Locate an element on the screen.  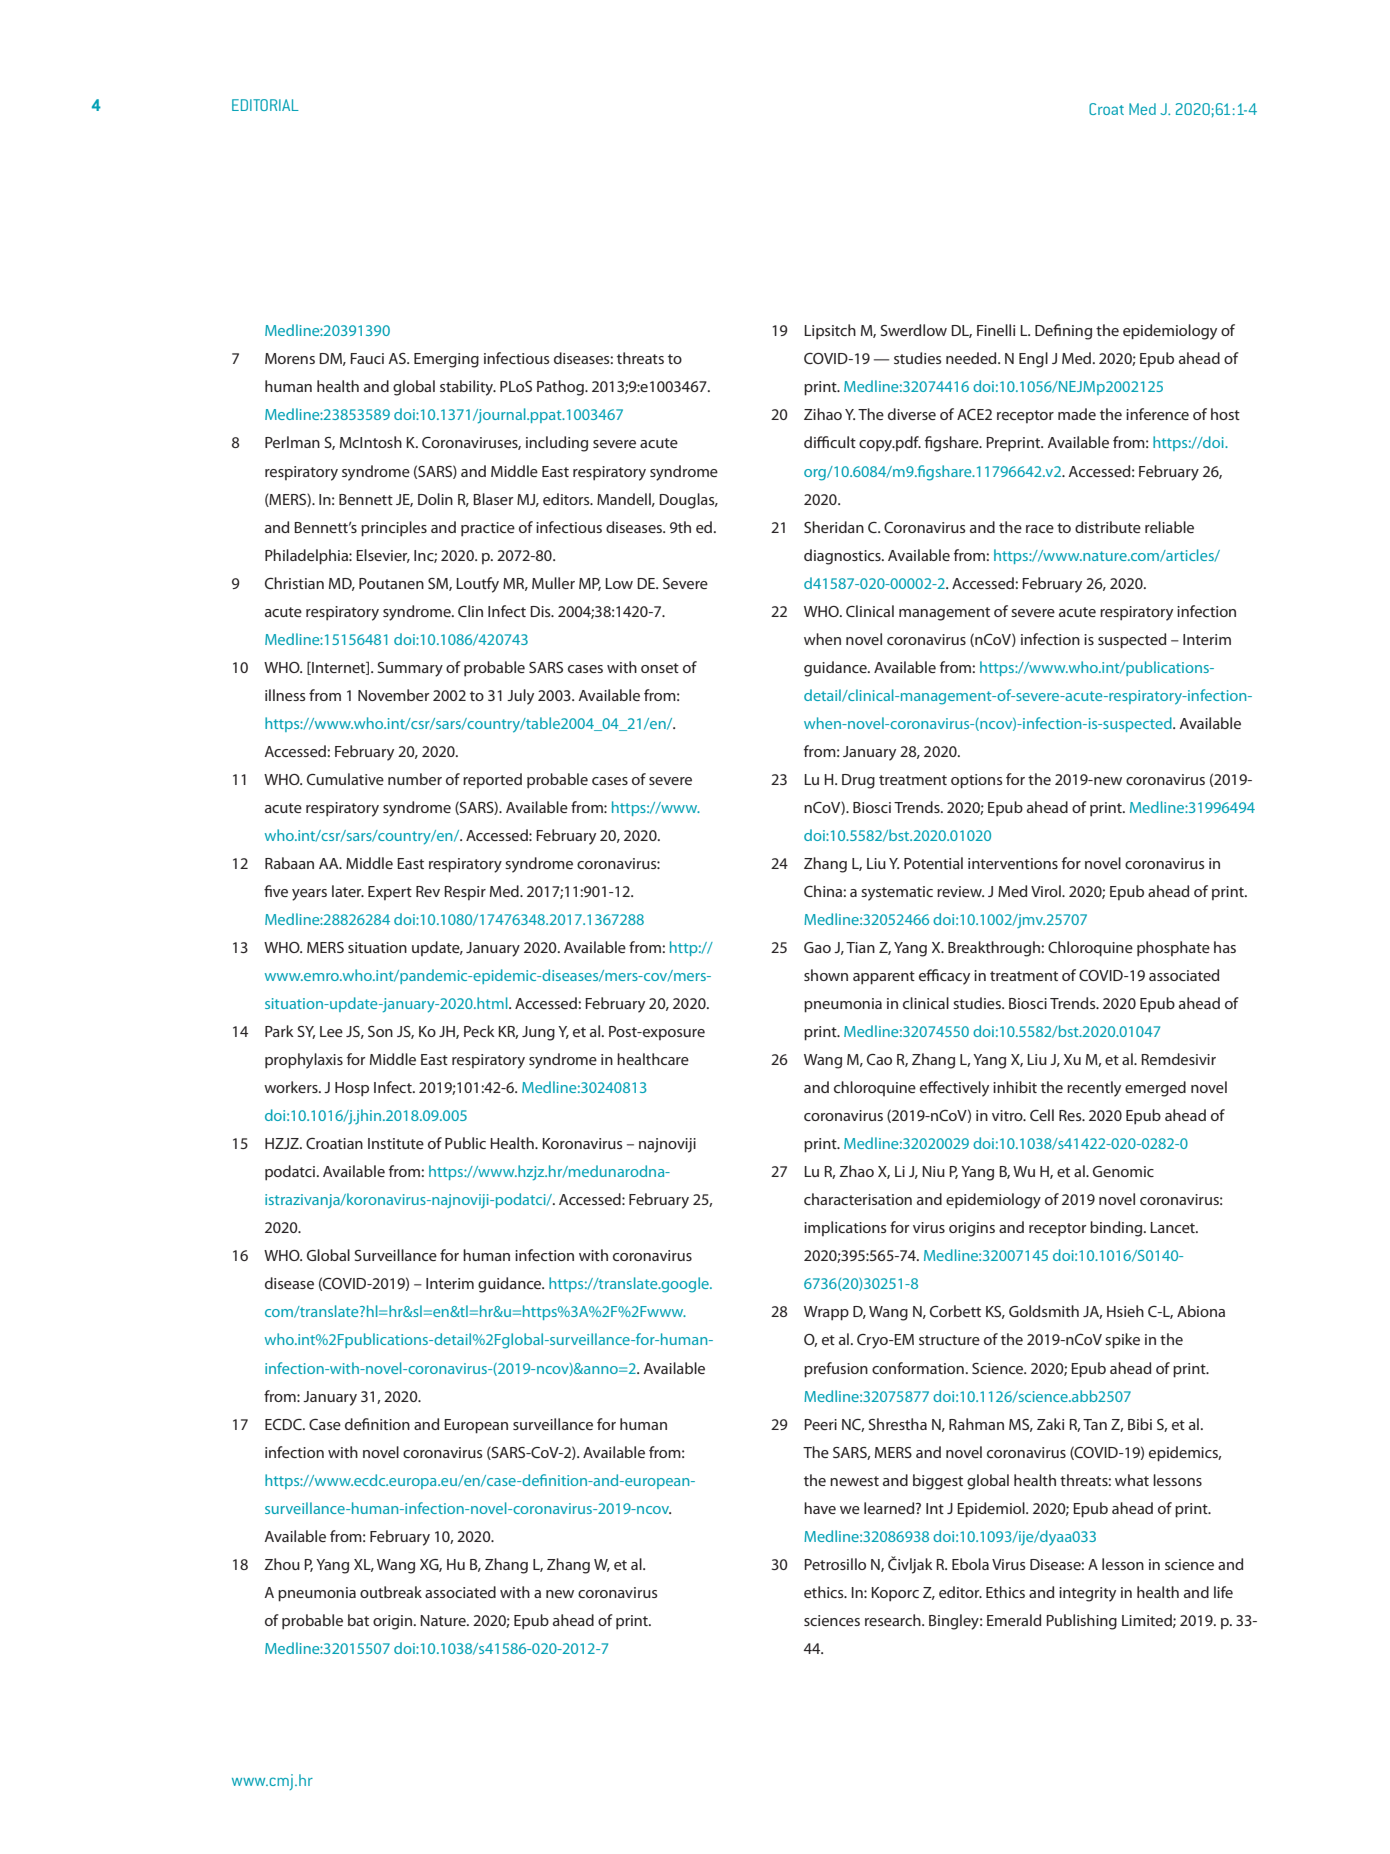
Fauci is located at coordinates (367, 358).
